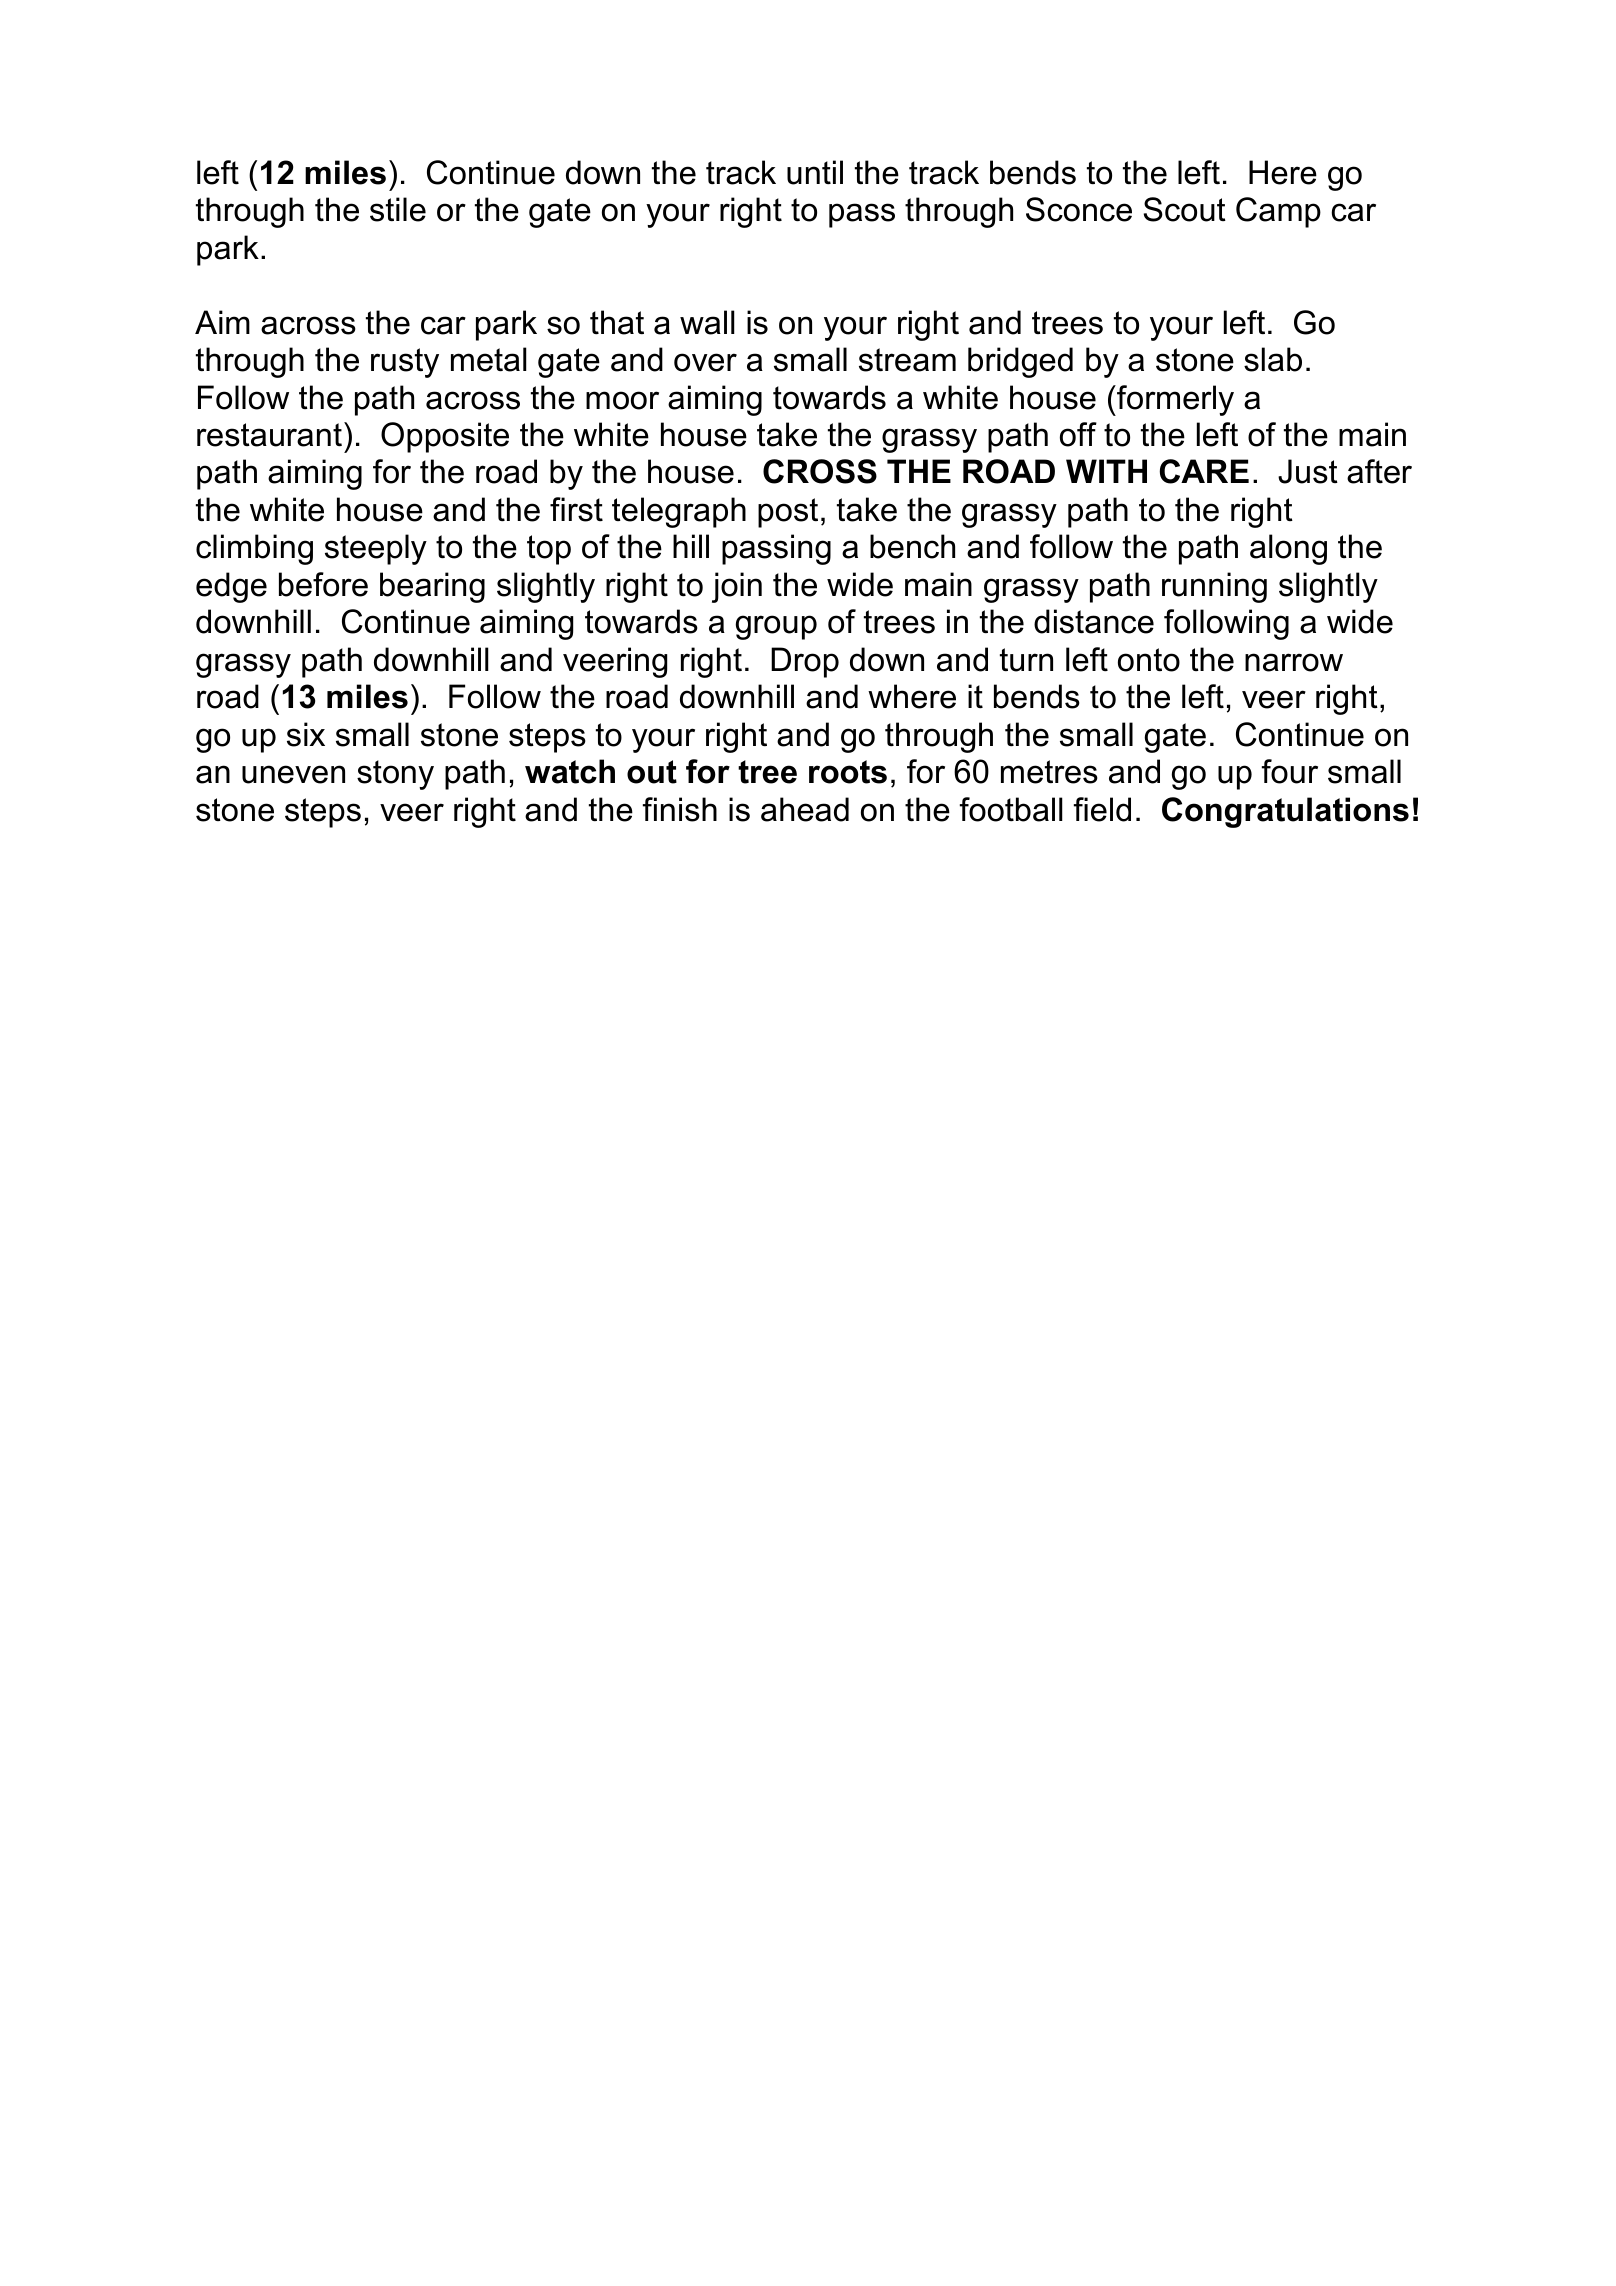 The width and height of the screenshot is (1616, 2286). Describe the element at coordinates (622, 400) in the screenshot. I see `moor` at that location.
